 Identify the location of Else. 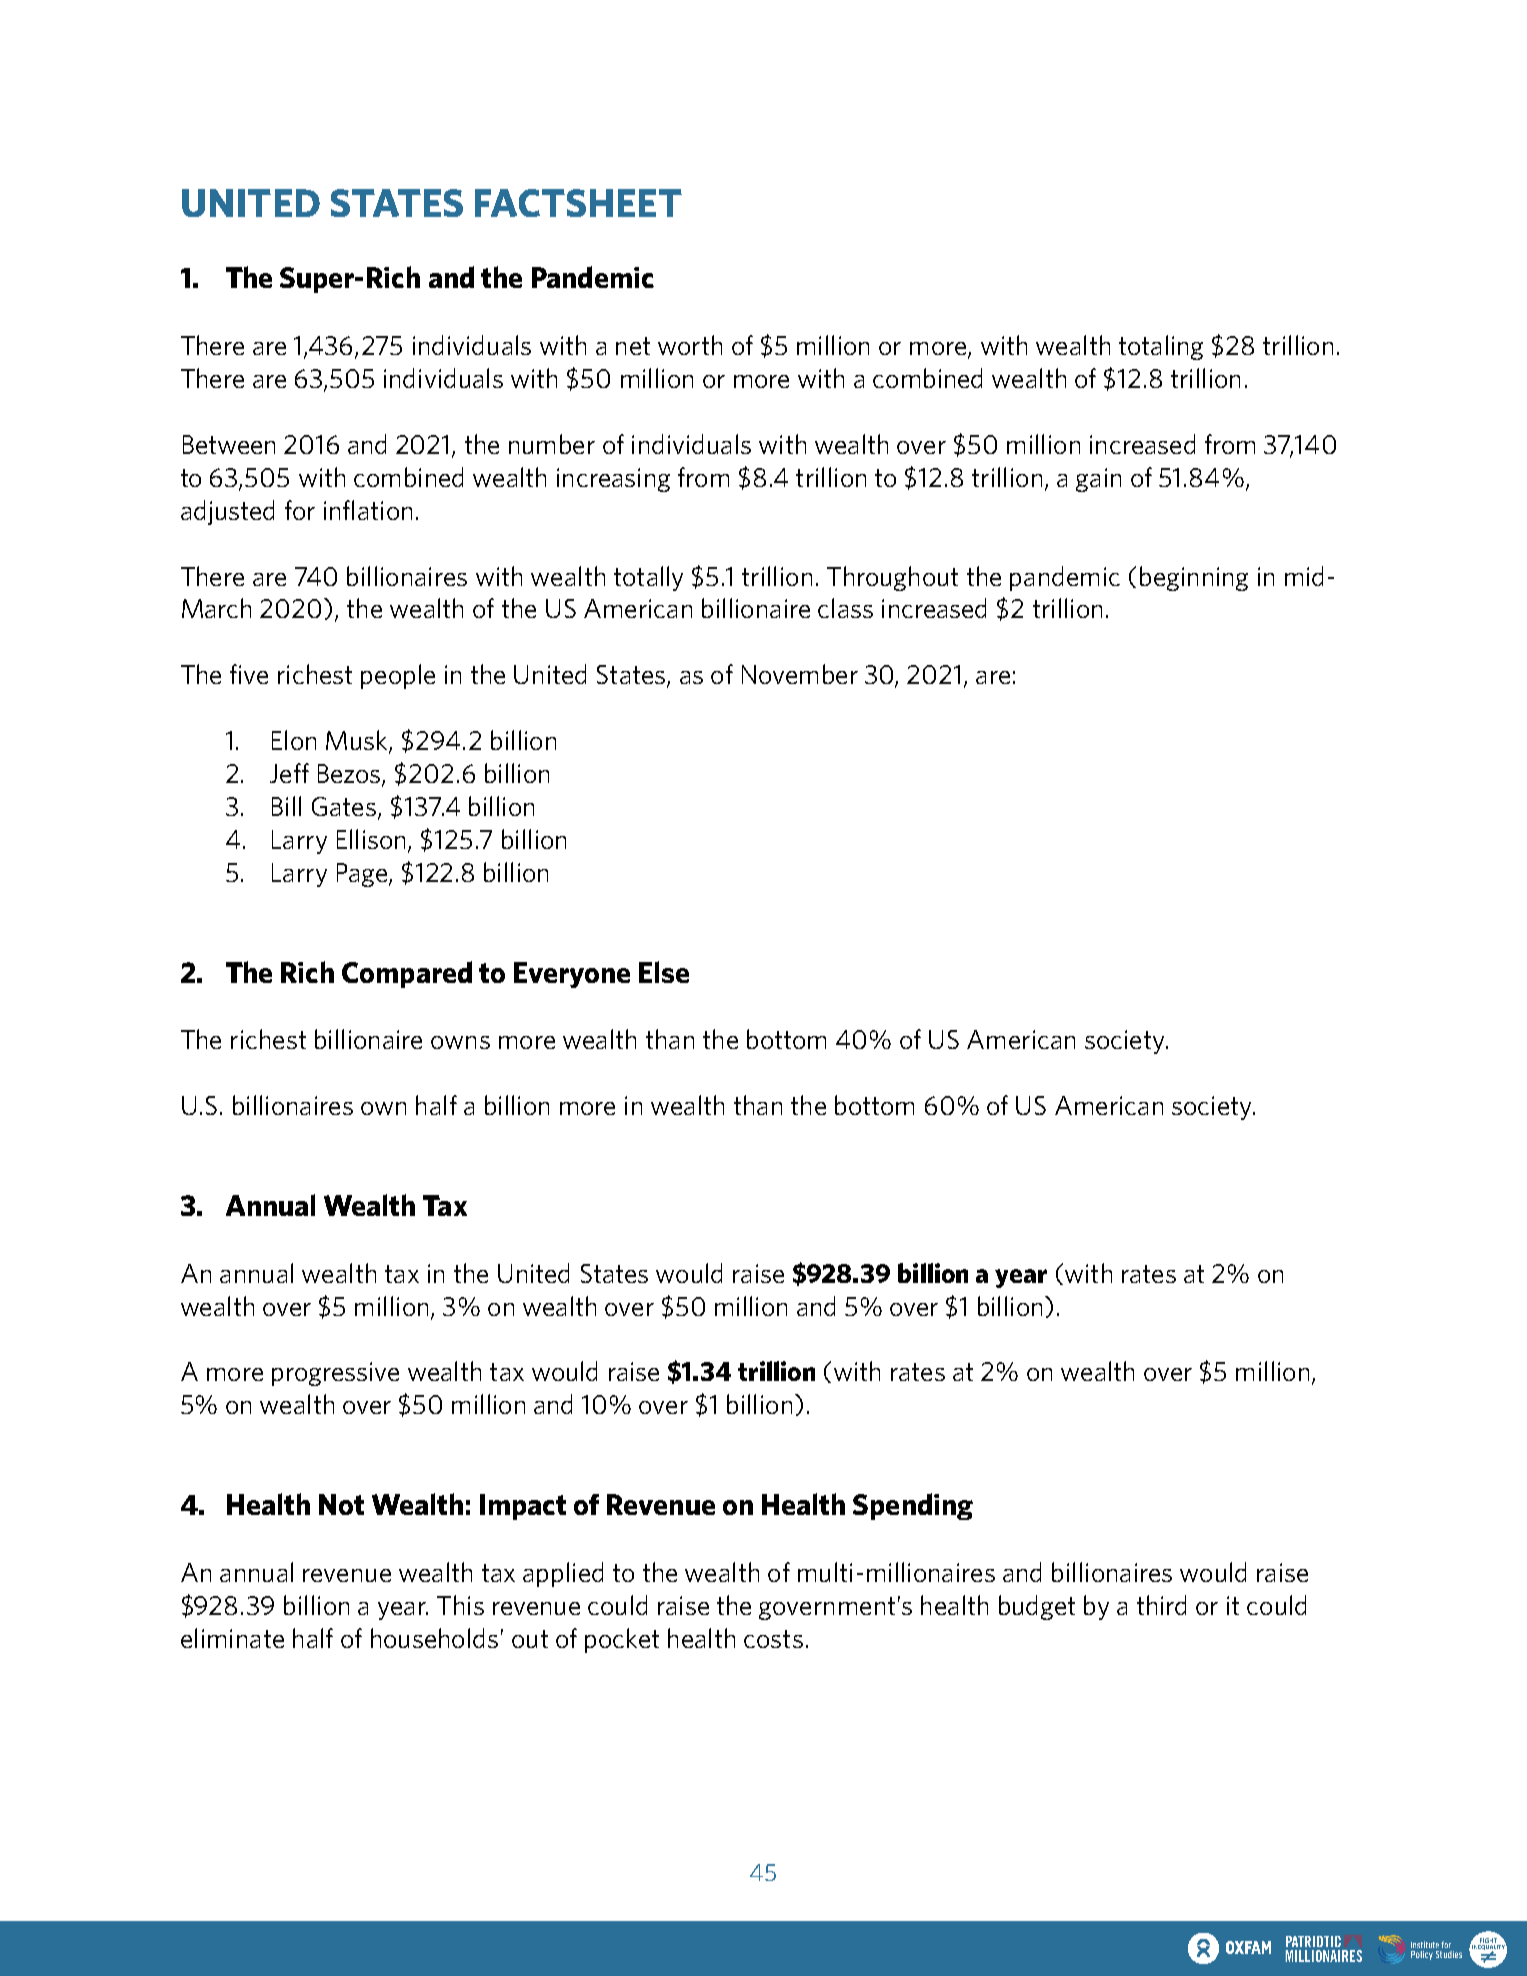
(664, 972).
